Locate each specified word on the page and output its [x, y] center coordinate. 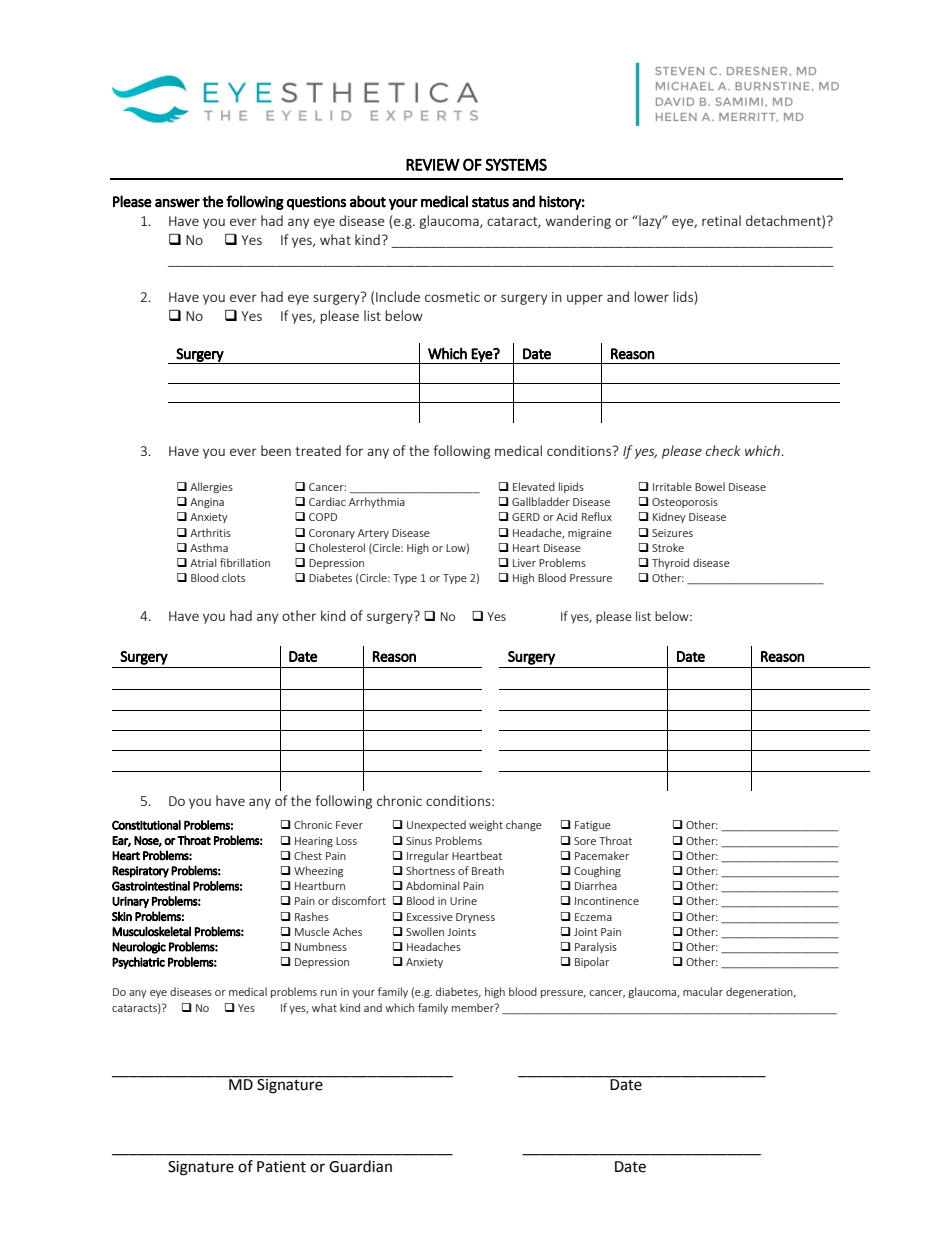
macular [703, 991]
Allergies [211, 487]
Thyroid [670, 563]
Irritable [672, 486]
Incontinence [607, 901]
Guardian [360, 1166]
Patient [281, 1167]
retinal [721, 220]
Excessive [430, 917]
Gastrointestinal [151, 886]
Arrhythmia [377, 502]
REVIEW [433, 165]
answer [177, 203]
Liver [524, 563]
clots [233, 577]
